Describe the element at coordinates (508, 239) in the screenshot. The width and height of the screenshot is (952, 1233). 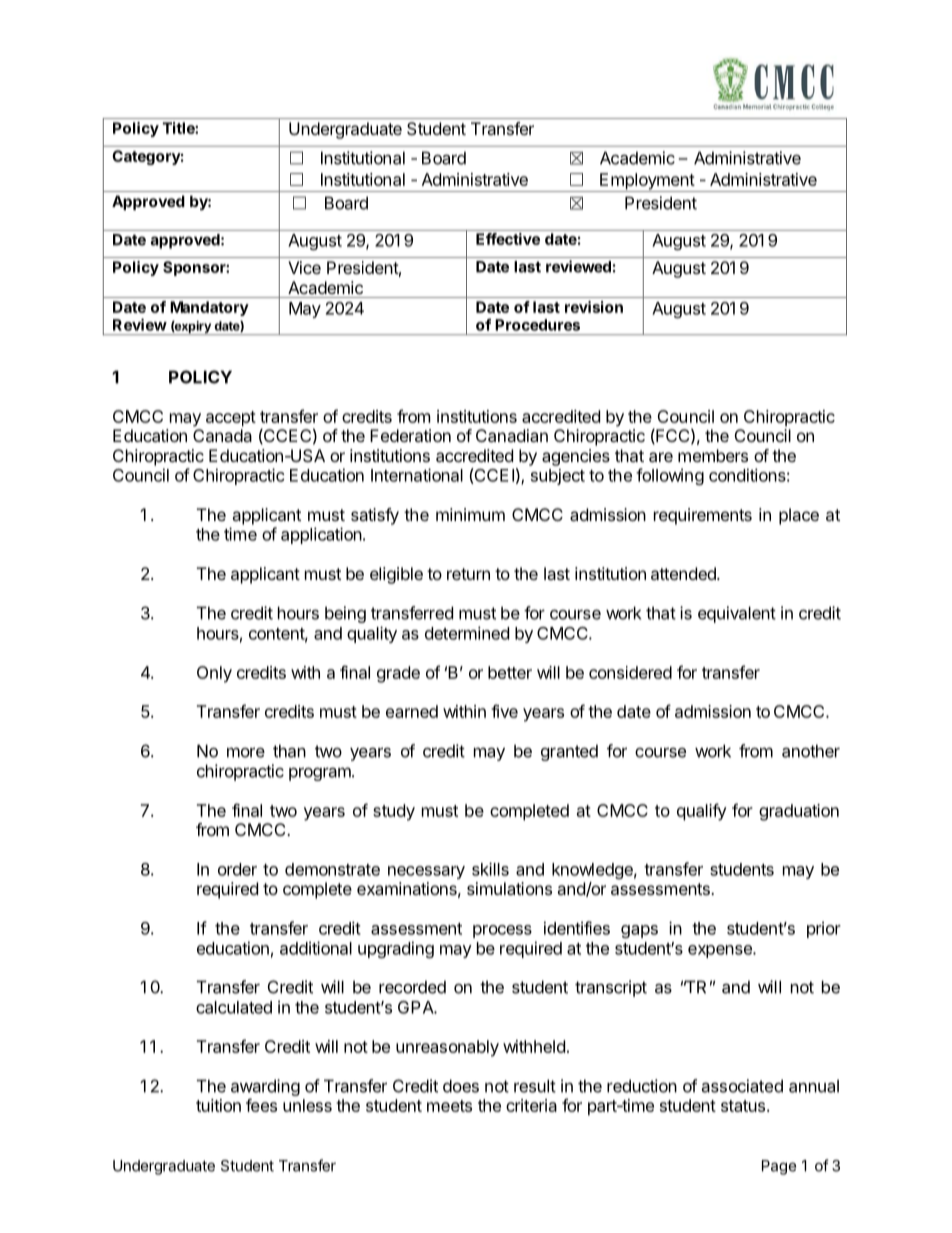
I see `Effective` at that location.
